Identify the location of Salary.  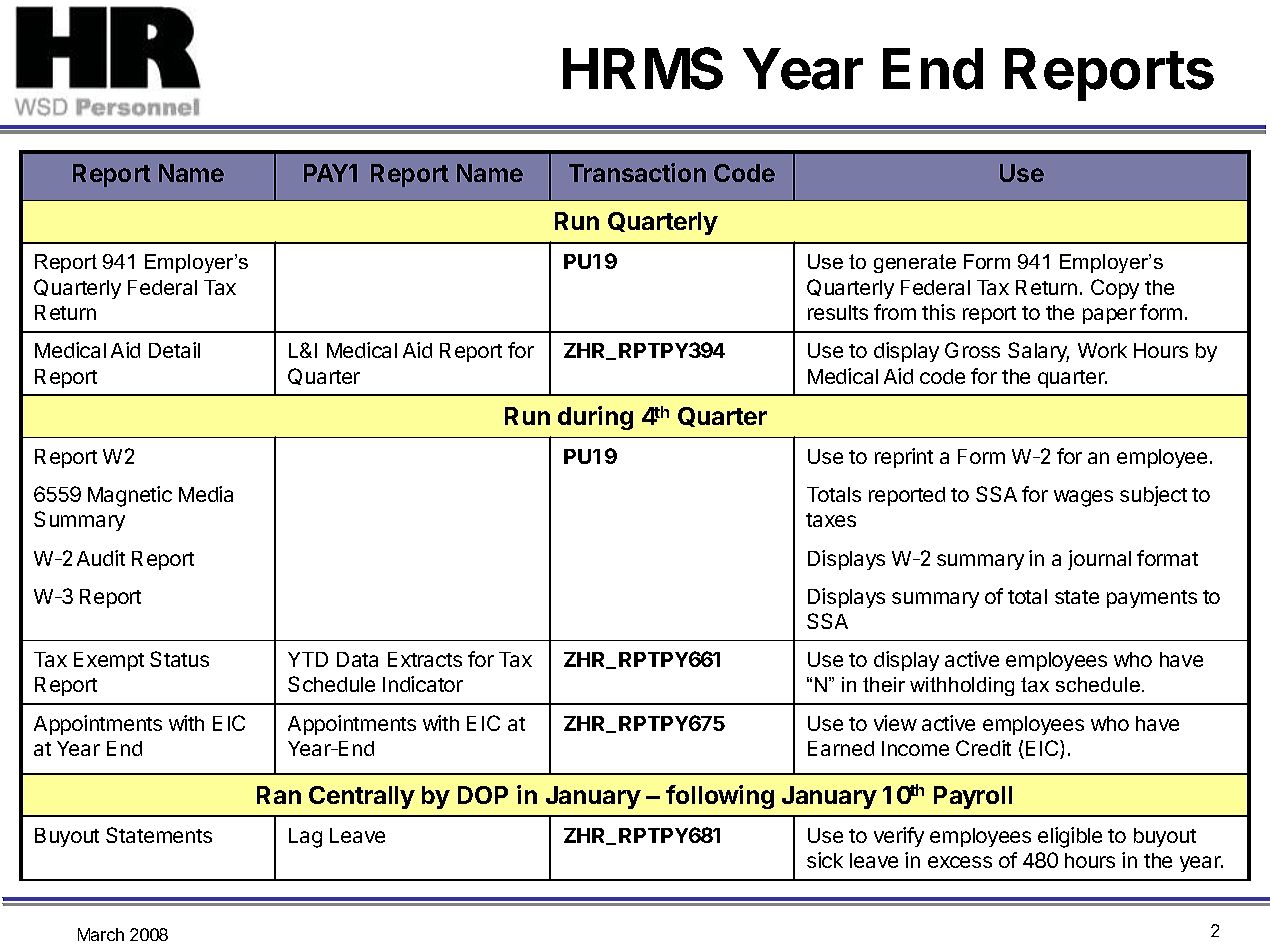
(1038, 352).
